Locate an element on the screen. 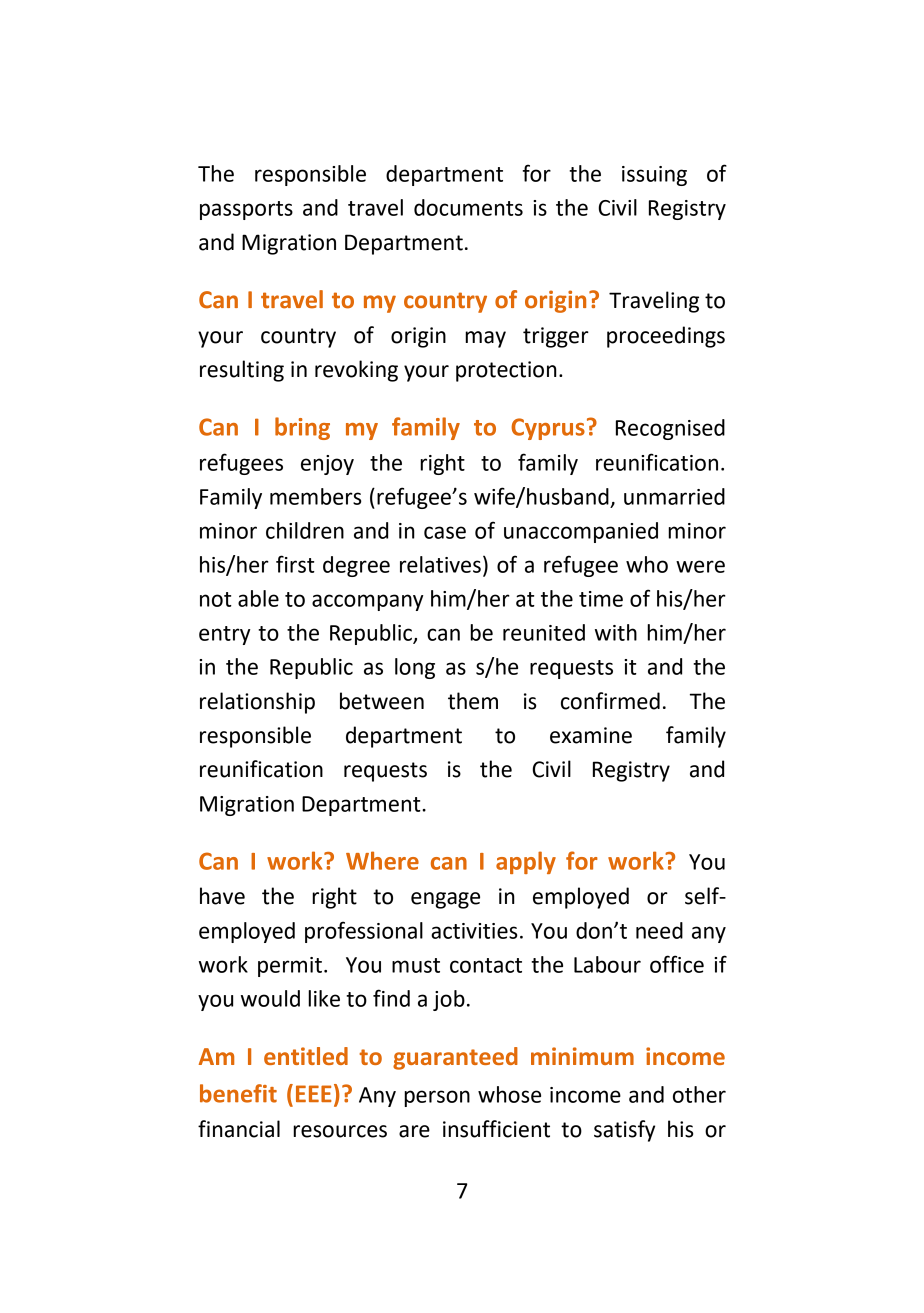 The width and height of the screenshot is (924, 1313). benefit is located at coordinates (238, 1093).
